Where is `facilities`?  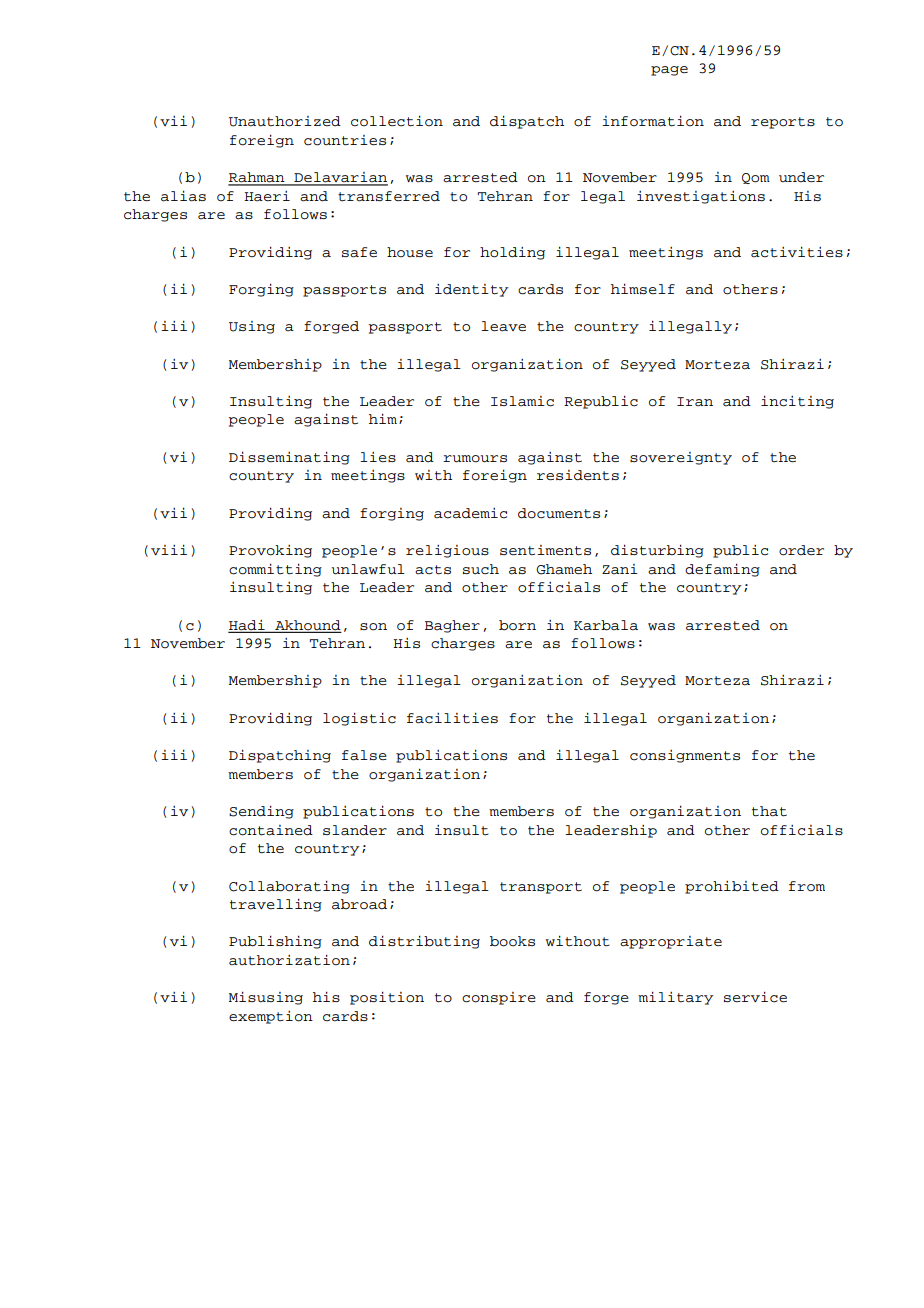
facilities is located at coordinates (452, 718).
